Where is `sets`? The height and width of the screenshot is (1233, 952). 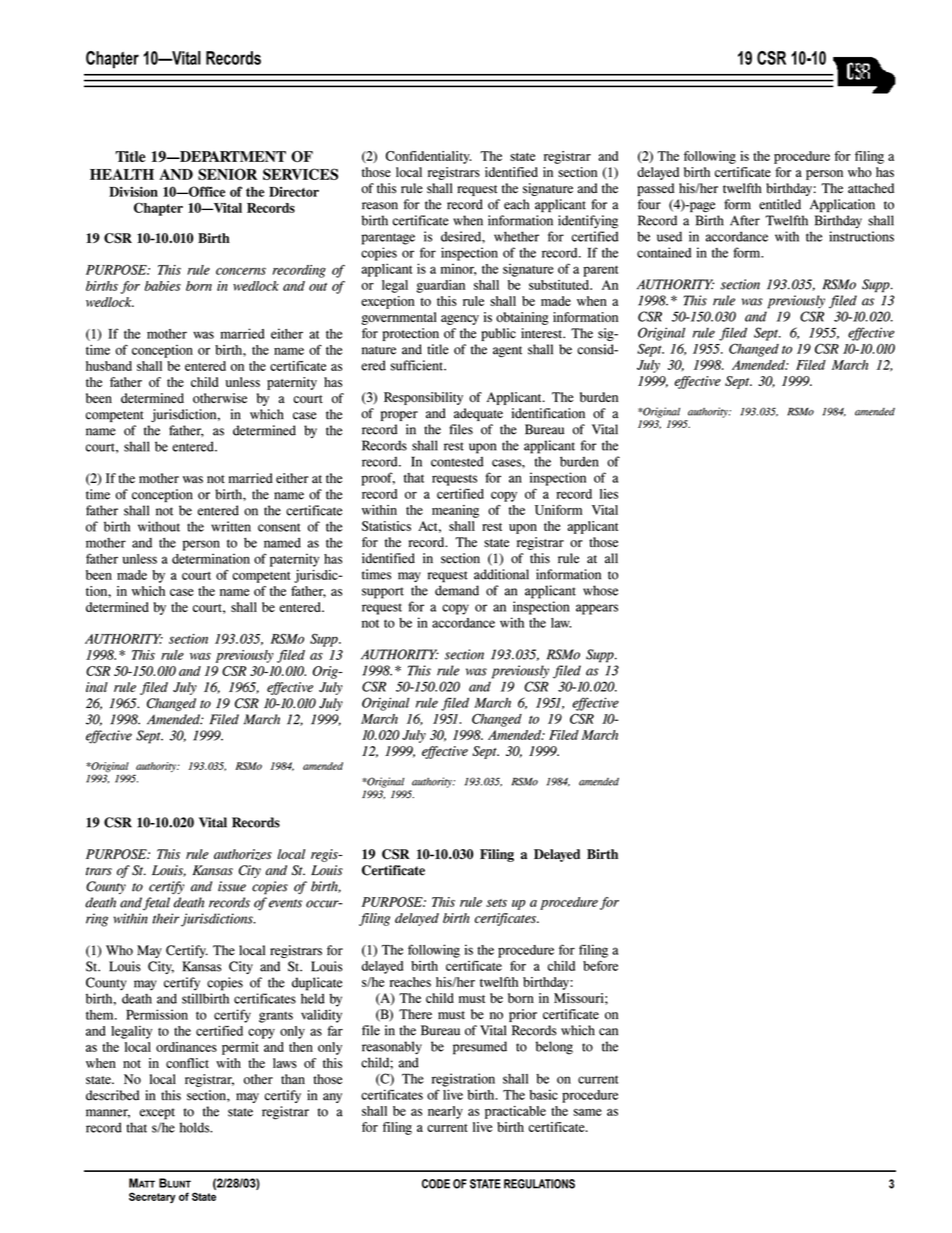 sets is located at coordinates (496, 903).
